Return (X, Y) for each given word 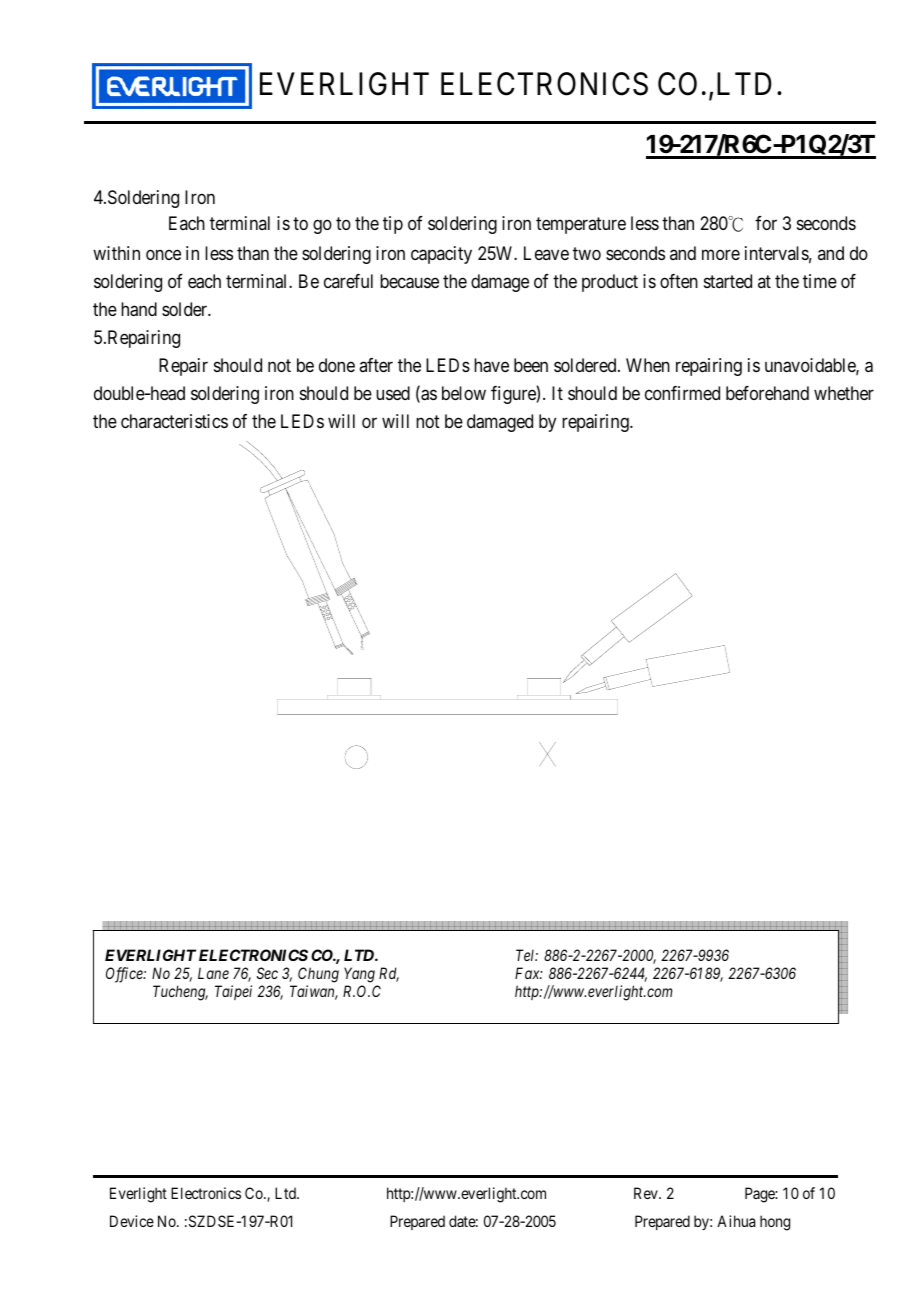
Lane (213, 973)
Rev (647, 1193)
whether (844, 393)
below (464, 393)
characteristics (174, 421)
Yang (359, 975)
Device (132, 1221)
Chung (318, 975)
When (648, 365)
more (721, 254)
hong (775, 1223)
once (163, 254)
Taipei (233, 992)
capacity (441, 255)
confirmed (682, 393)
